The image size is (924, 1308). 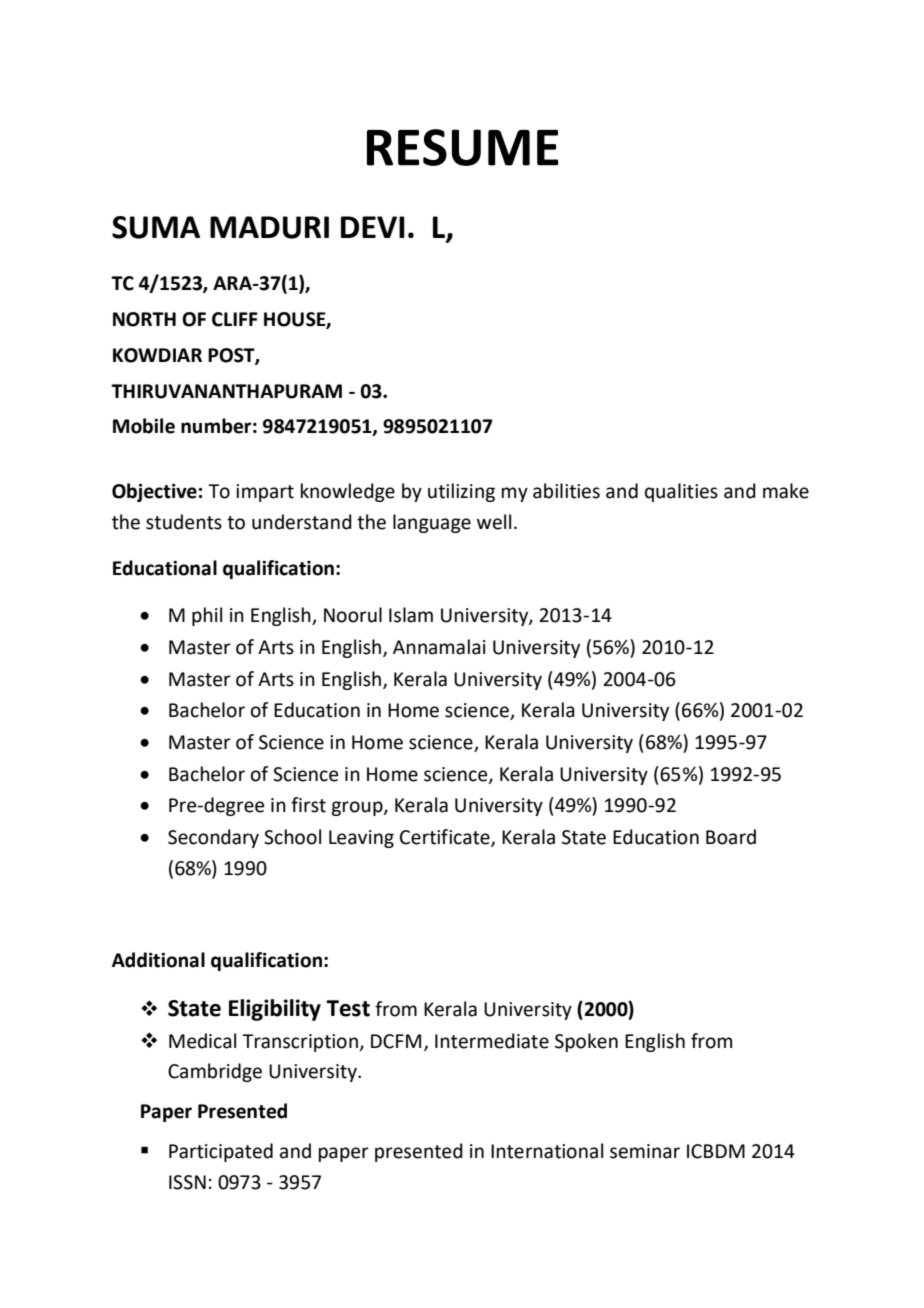 What do you see at coordinates (731, 837) in the screenshot?
I see `Board` at bounding box center [731, 837].
